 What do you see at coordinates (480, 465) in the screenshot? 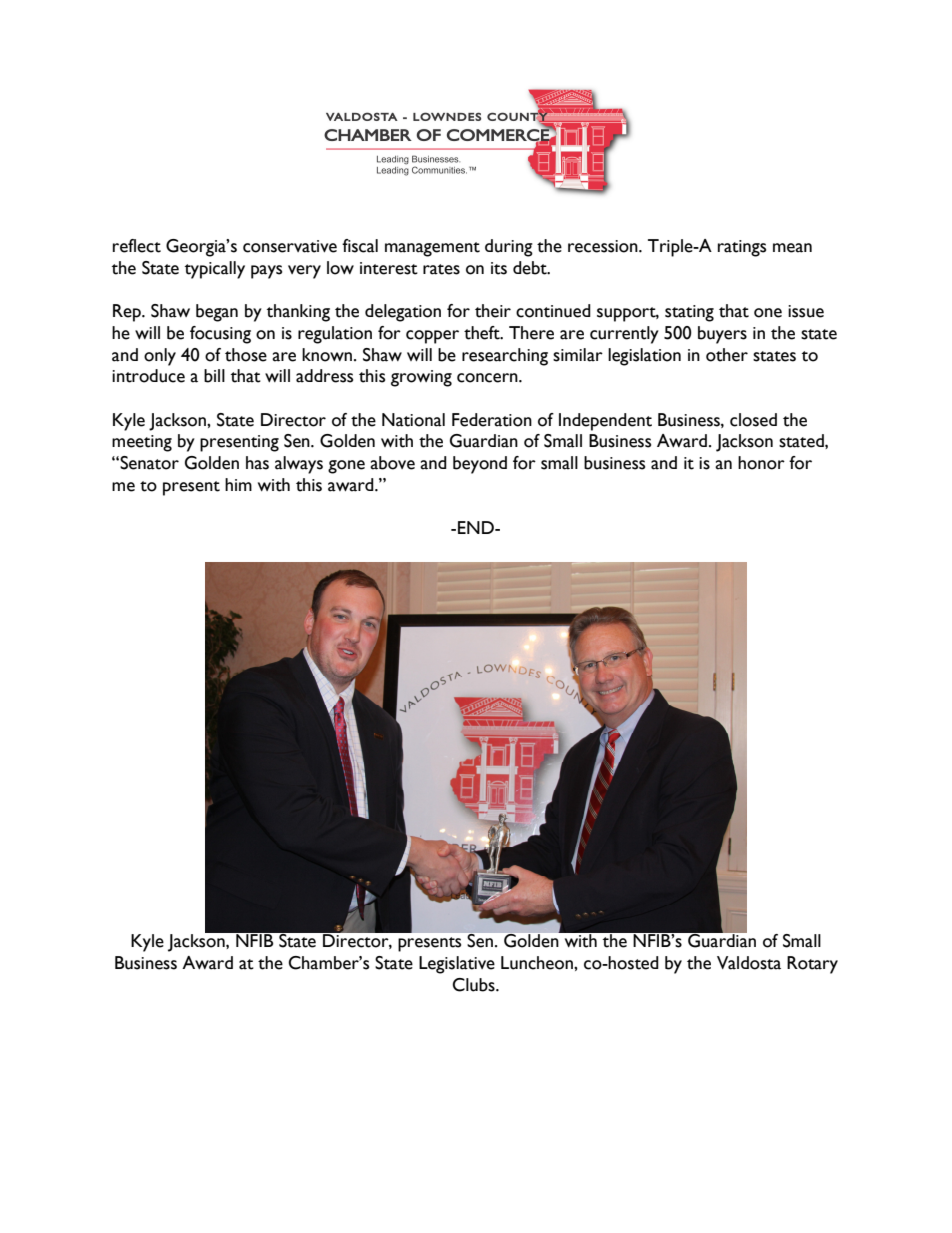
I see `beyond` at bounding box center [480, 465].
